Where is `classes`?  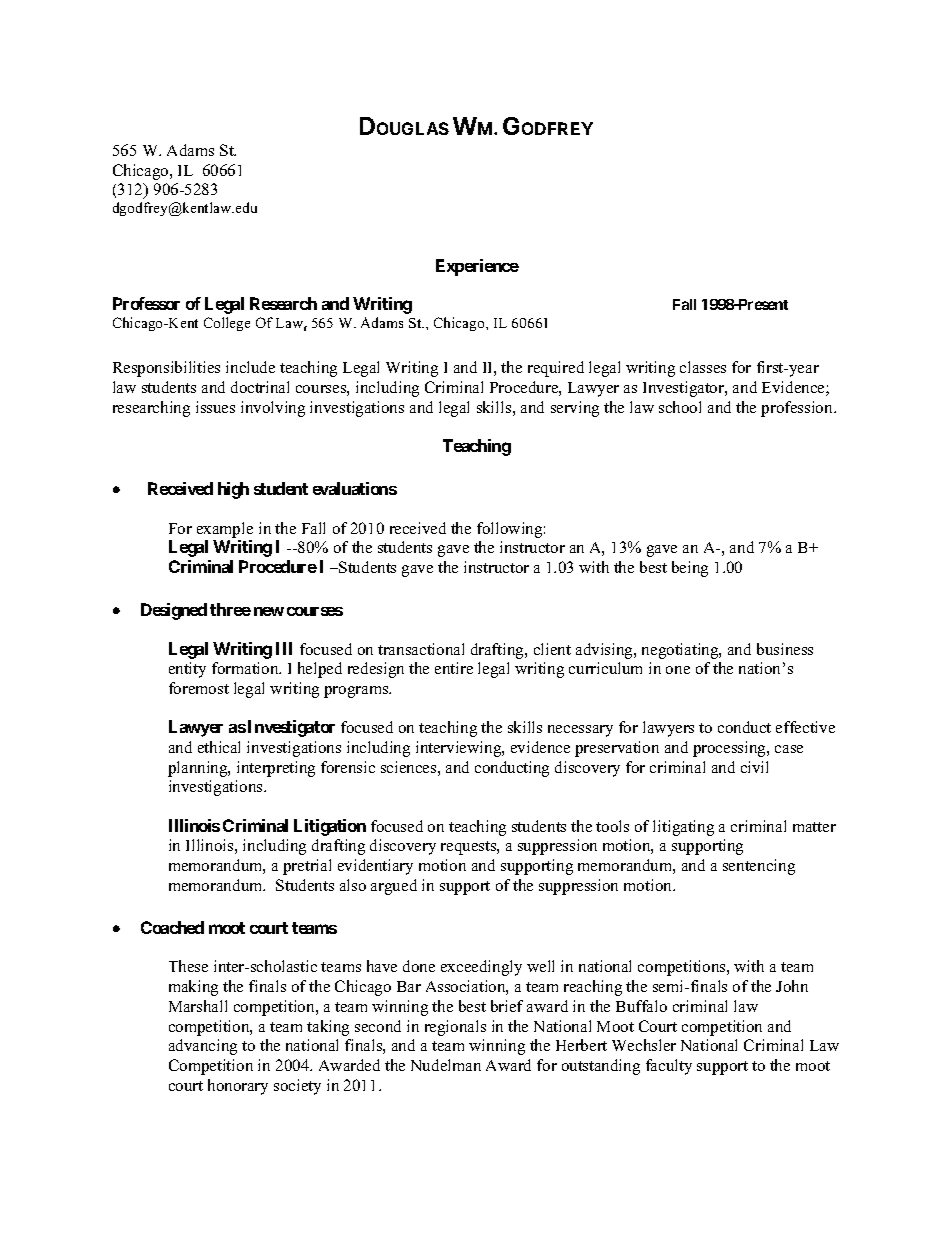
classes is located at coordinates (703, 367).
